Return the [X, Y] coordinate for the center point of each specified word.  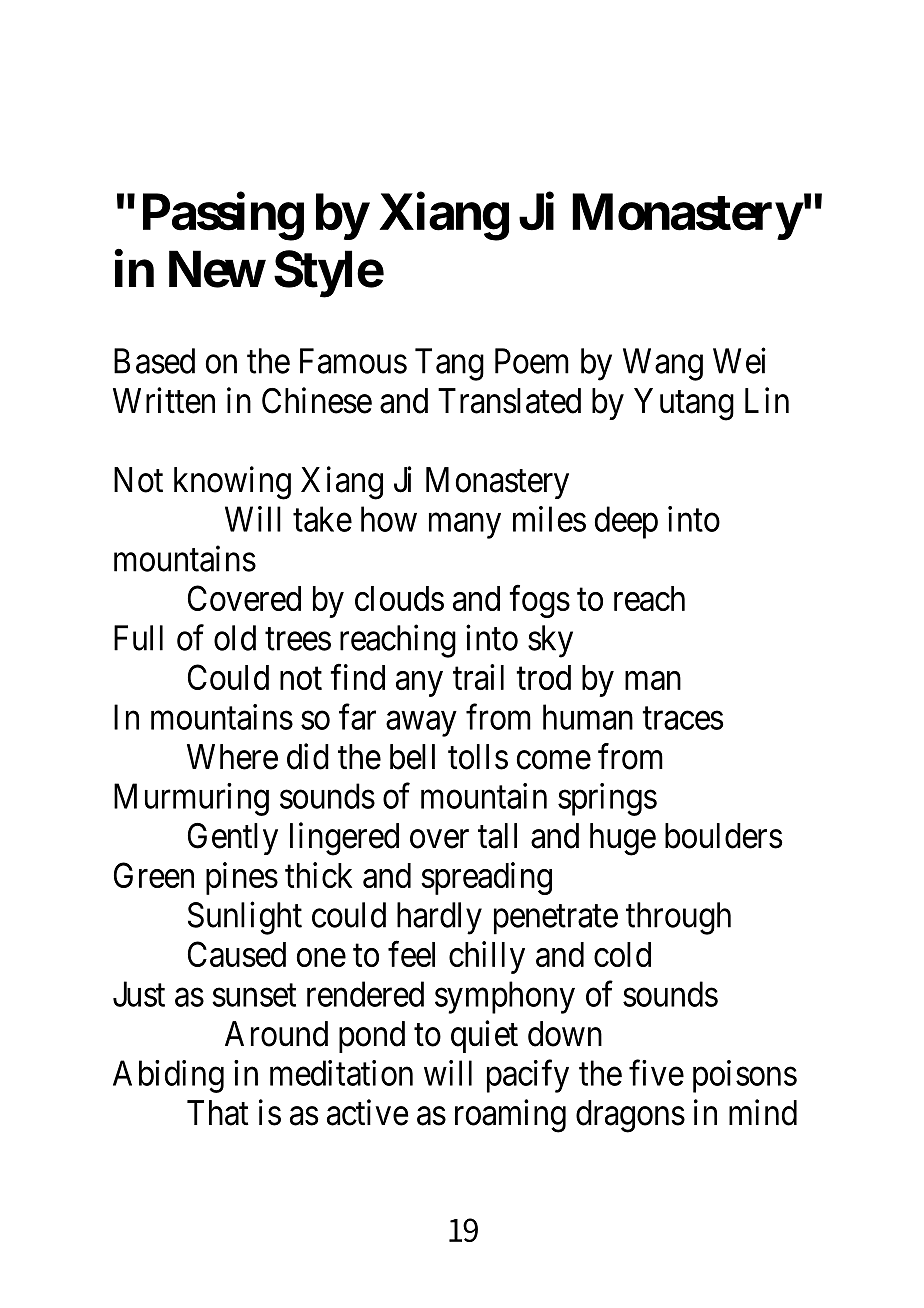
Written [164, 400]
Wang [663, 364]
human [588, 717]
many [465, 526]
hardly [439, 918]
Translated [509, 401]
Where [232, 757]
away [421, 724]
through [678, 918]
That [218, 1113]
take [322, 519]
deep [626, 522]
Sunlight [245, 918]
